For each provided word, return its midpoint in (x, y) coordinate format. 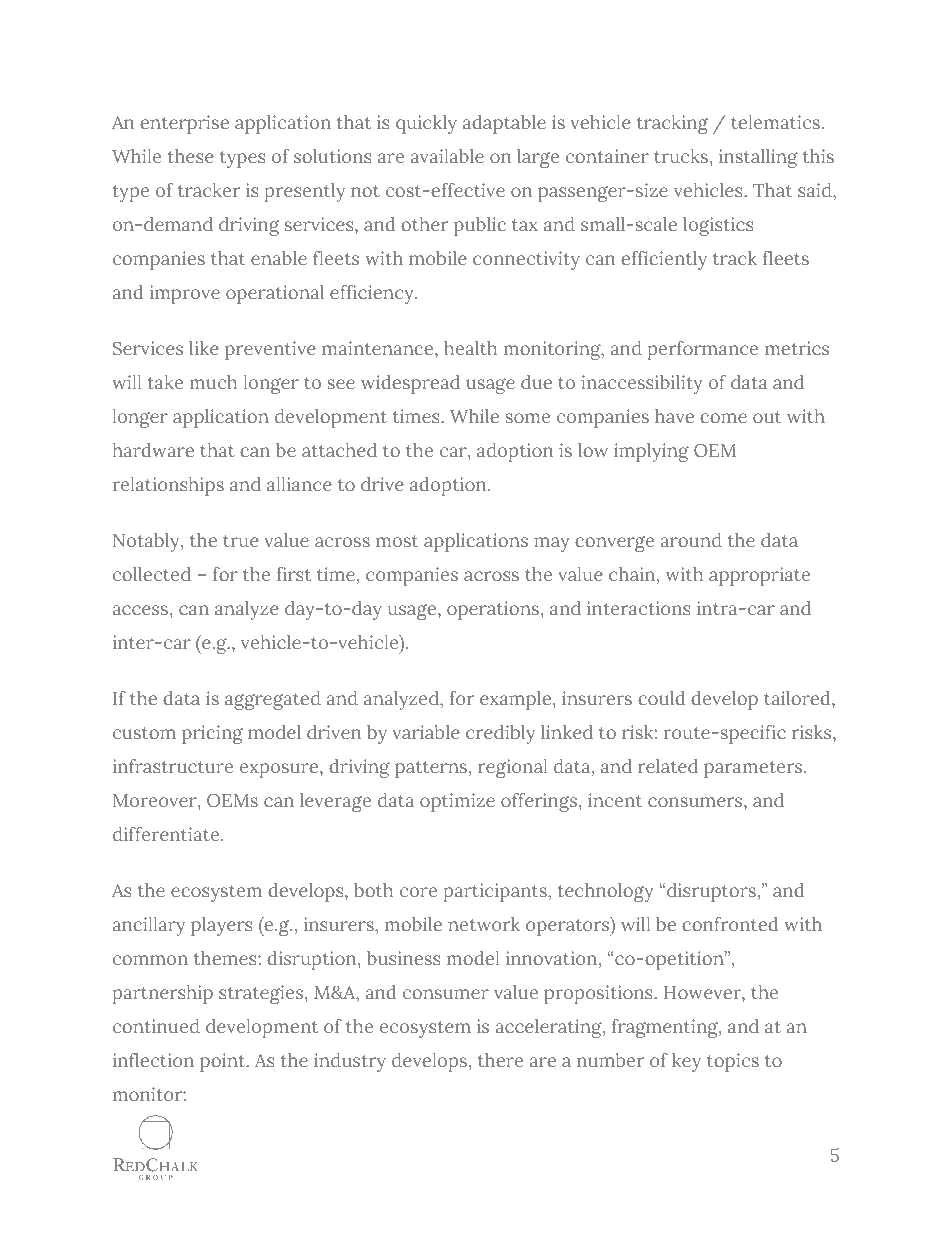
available (447, 156)
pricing (212, 734)
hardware (153, 450)
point (224, 1062)
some (528, 418)
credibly (500, 734)
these (191, 156)
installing (758, 158)
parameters (754, 769)
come (723, 418)
